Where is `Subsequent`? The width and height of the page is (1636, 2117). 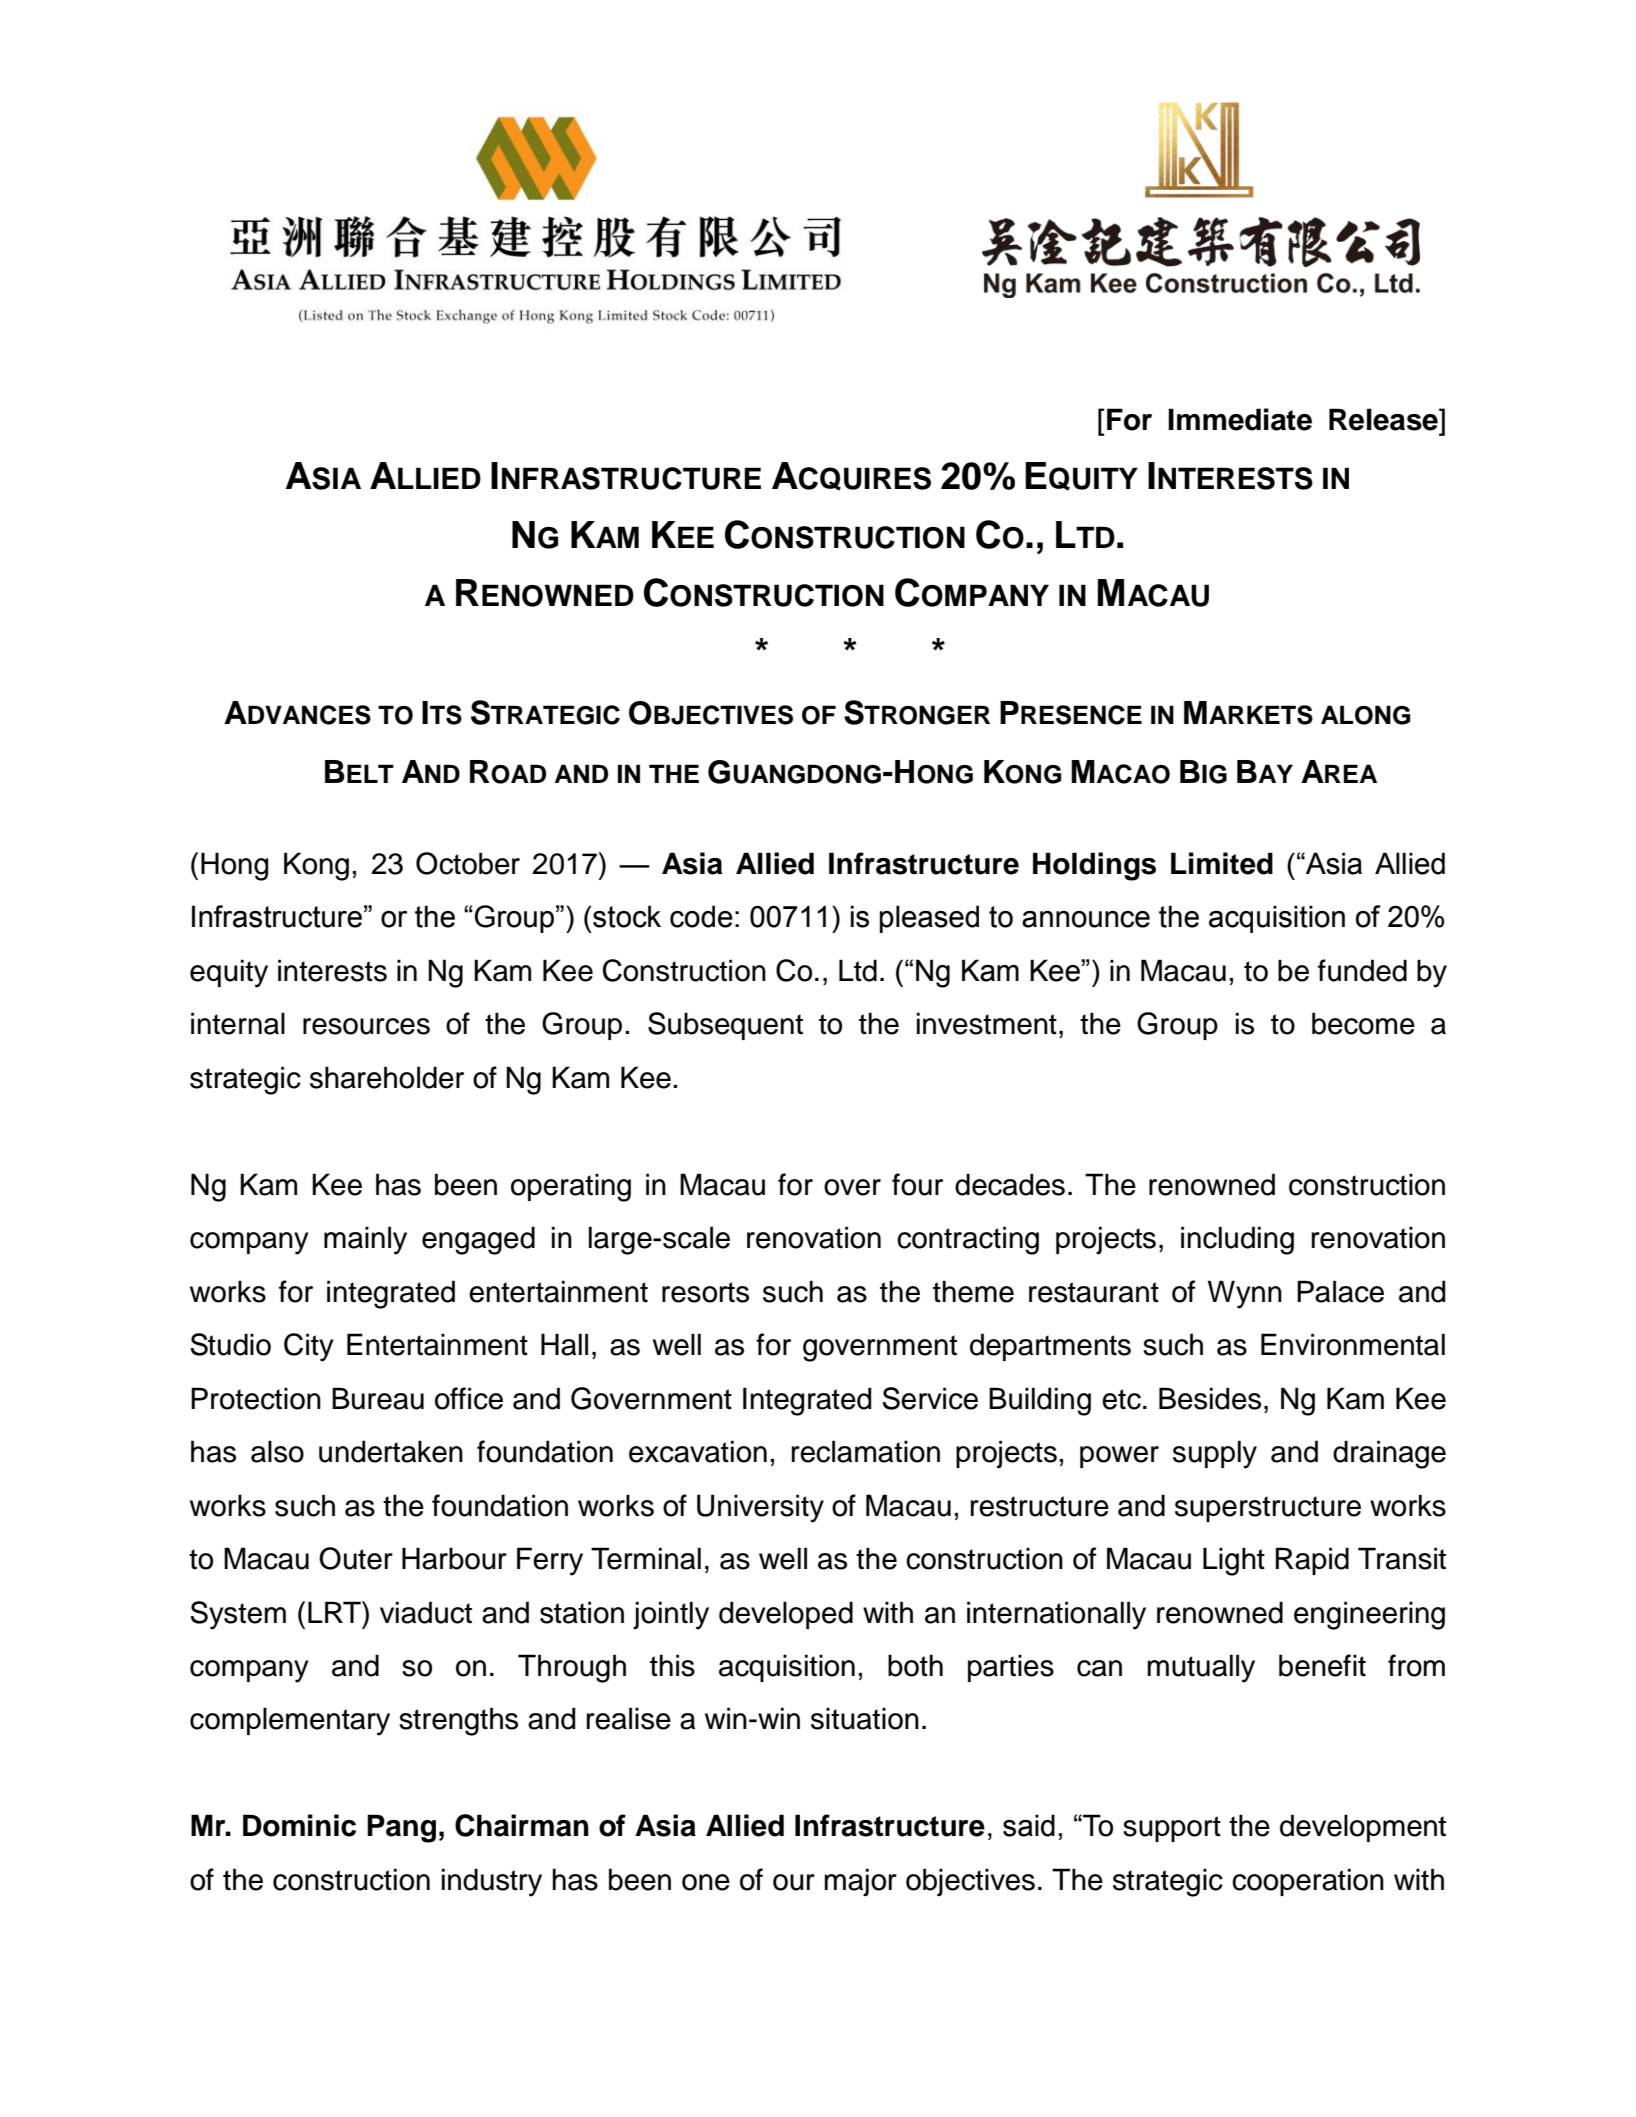 Subsequent is located at coordinates (725, 1026).
